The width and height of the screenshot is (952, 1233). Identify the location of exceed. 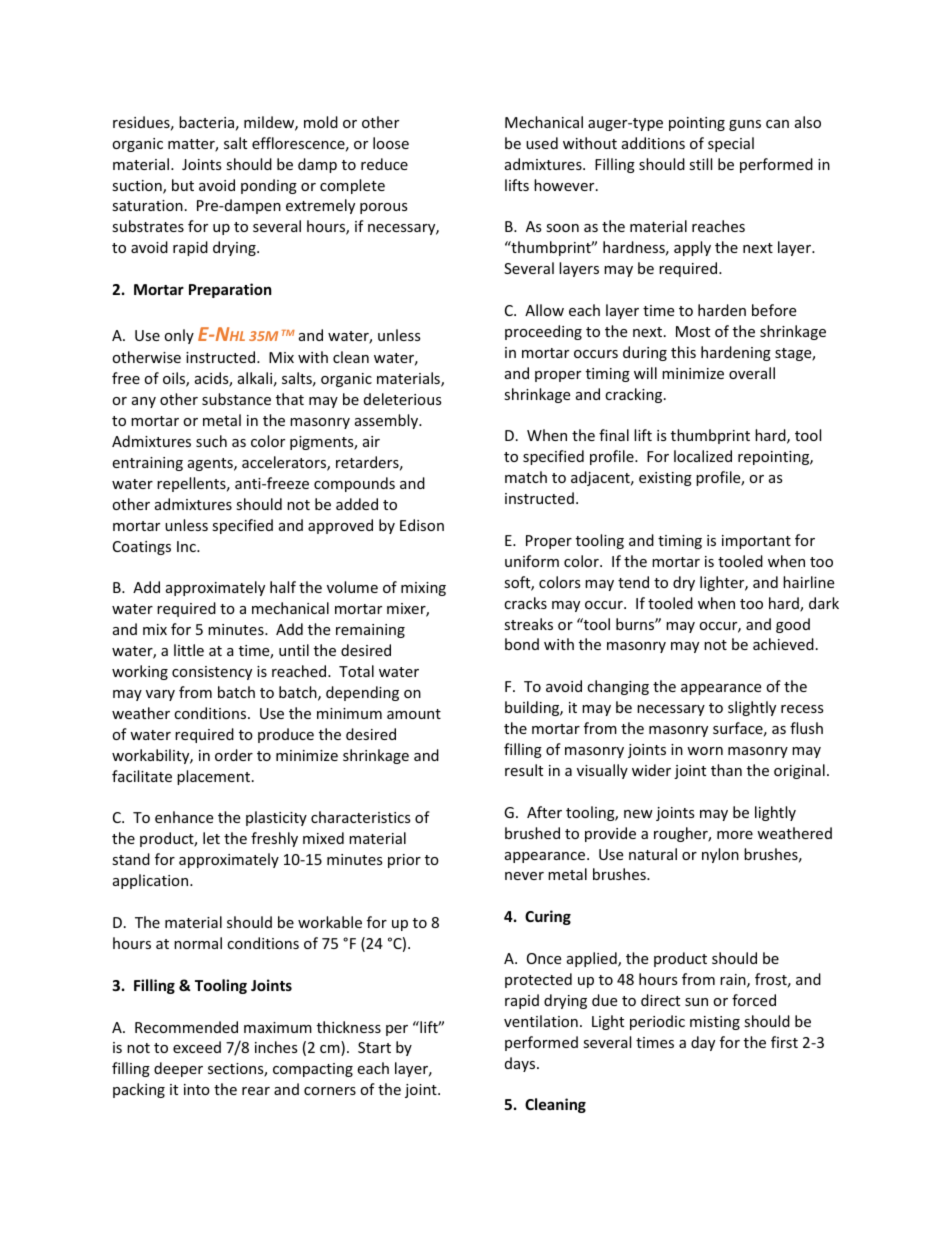
(197, 1047).
